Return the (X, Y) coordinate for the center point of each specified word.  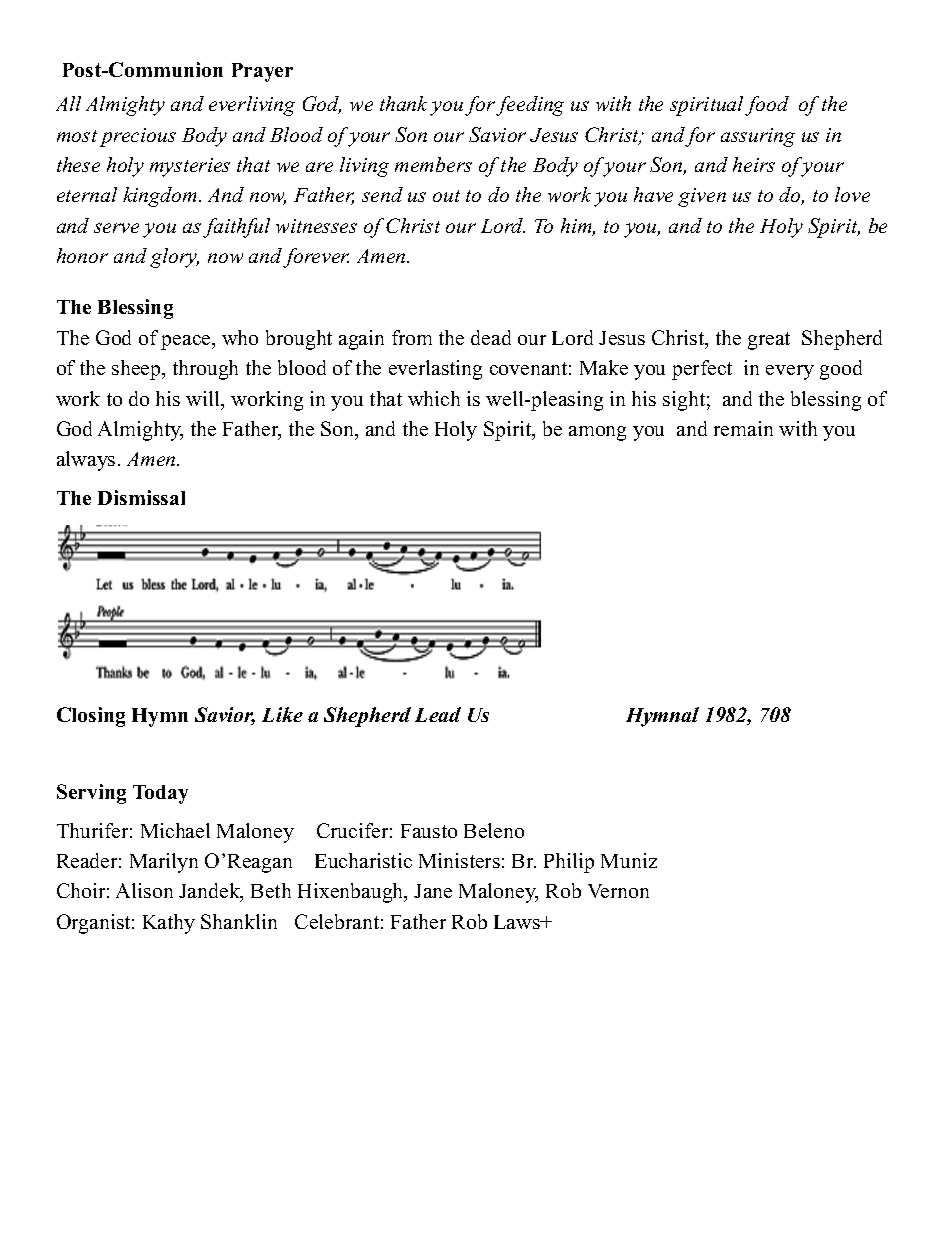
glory (174, 258)
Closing (91, 717)
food (767, 106)
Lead (438, 714)
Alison (144, 890)
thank (403, 103)
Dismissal (141, 497)
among (597, 433)
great (769, 341)
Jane (433, 891)
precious (138, 137)
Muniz (629, 860)
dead (491, 337)
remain (743, 428)
